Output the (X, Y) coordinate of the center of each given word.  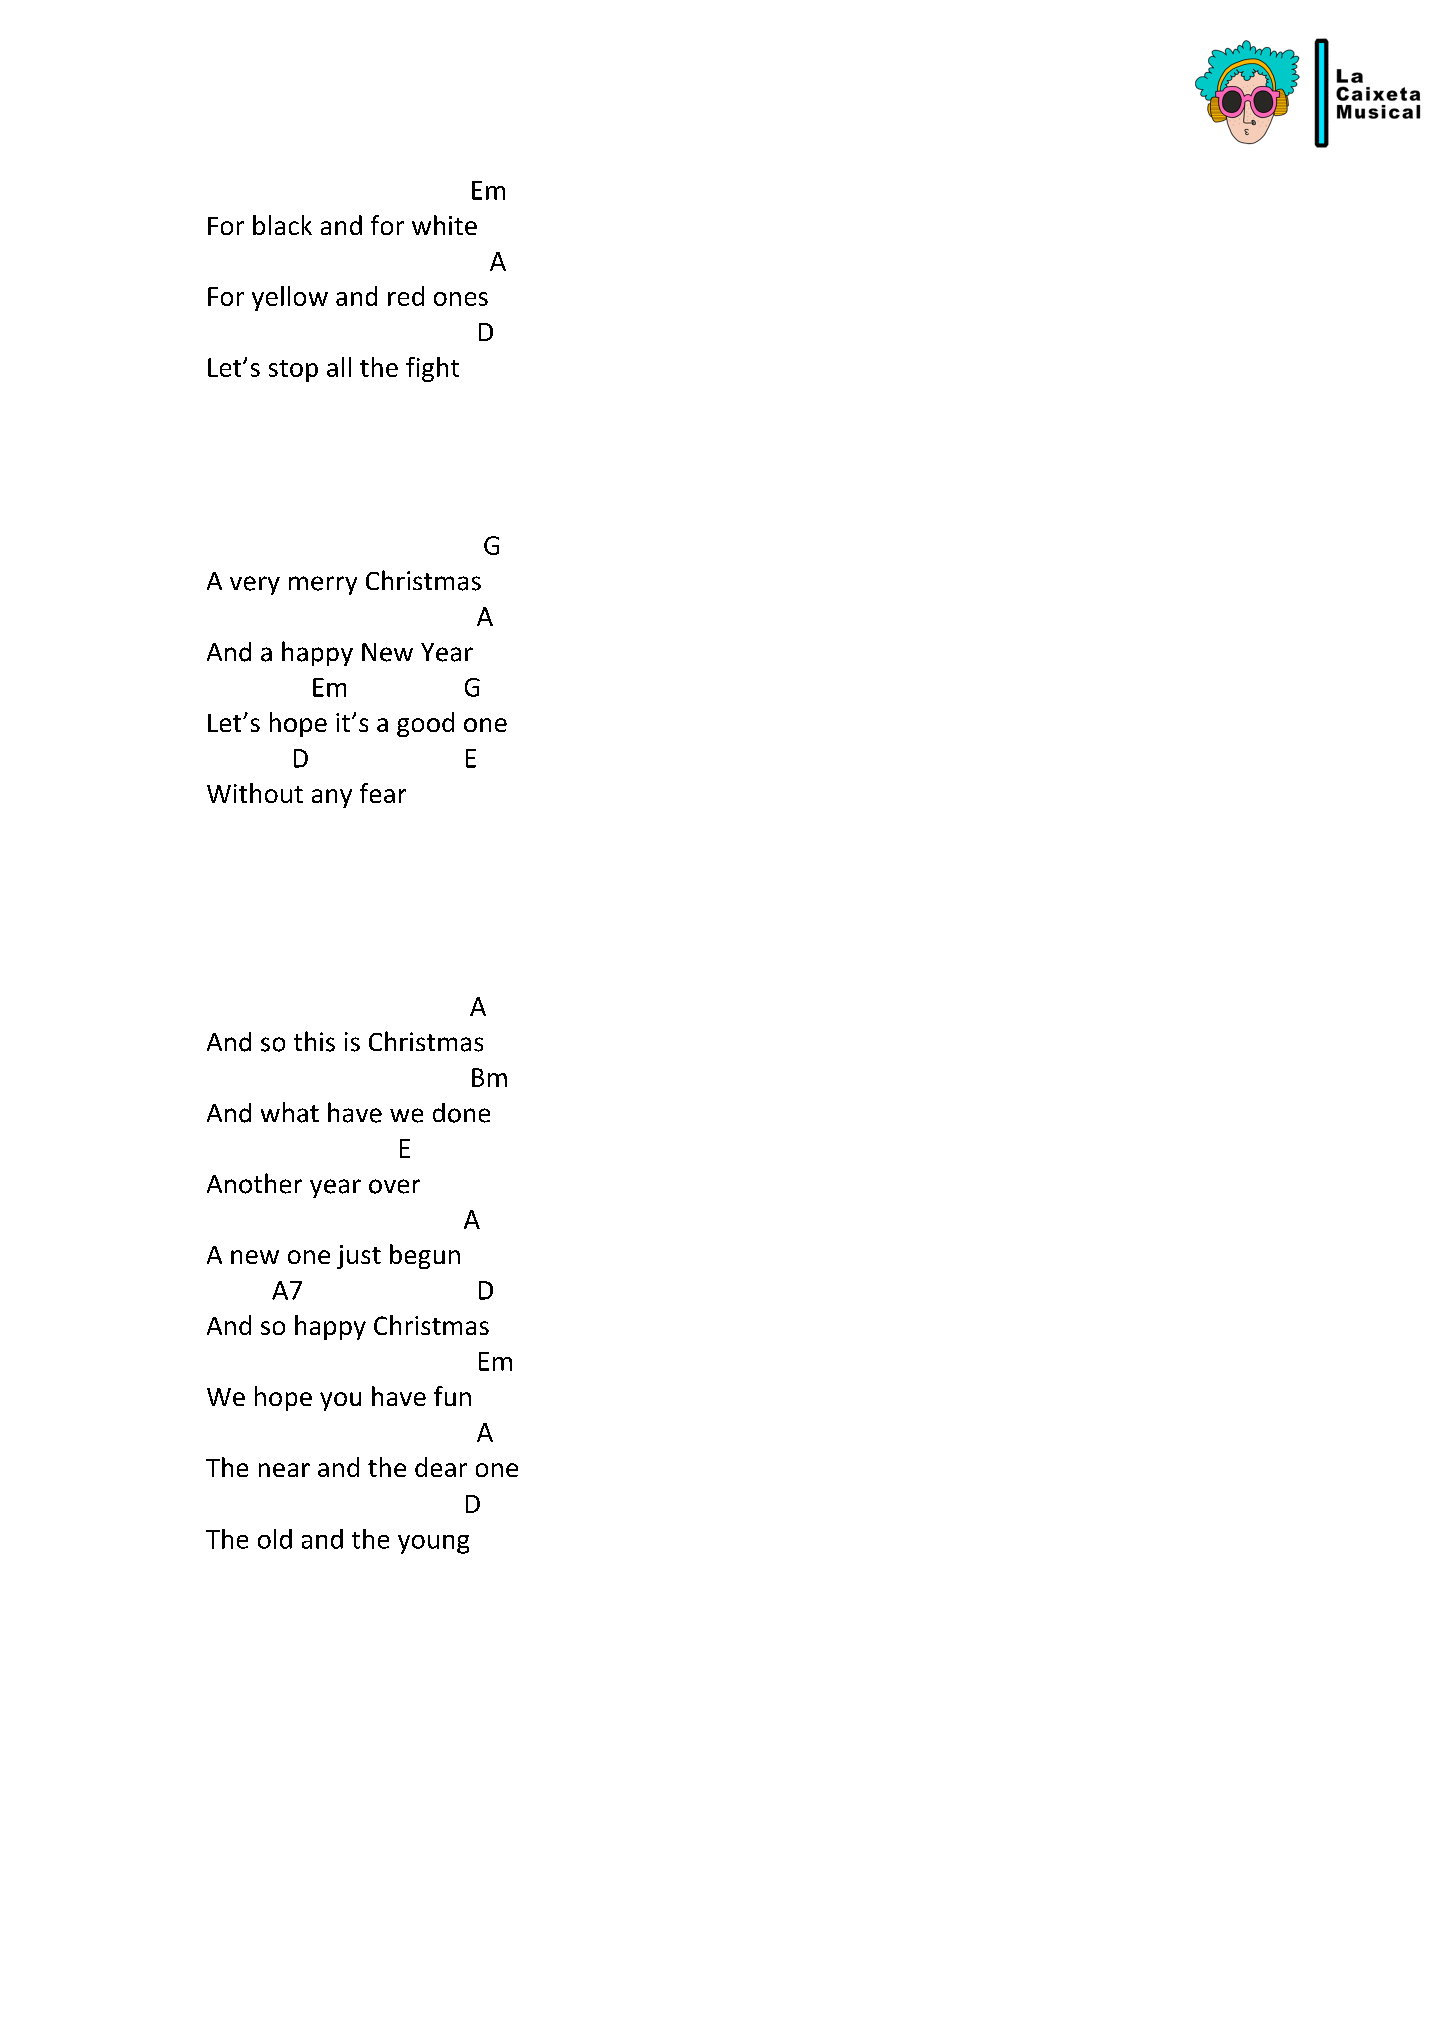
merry (323, 585)
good (425, 724)
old (275, 1539)
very (255, 585)
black (282, 225)
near (284, 1470)
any (332, 798)
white (444, 225)
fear (383, 793)
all (339, 367)
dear (441, 1467)
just (359, 1257)
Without (255, 793)
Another (254, 1183)
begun (425, 1256)
